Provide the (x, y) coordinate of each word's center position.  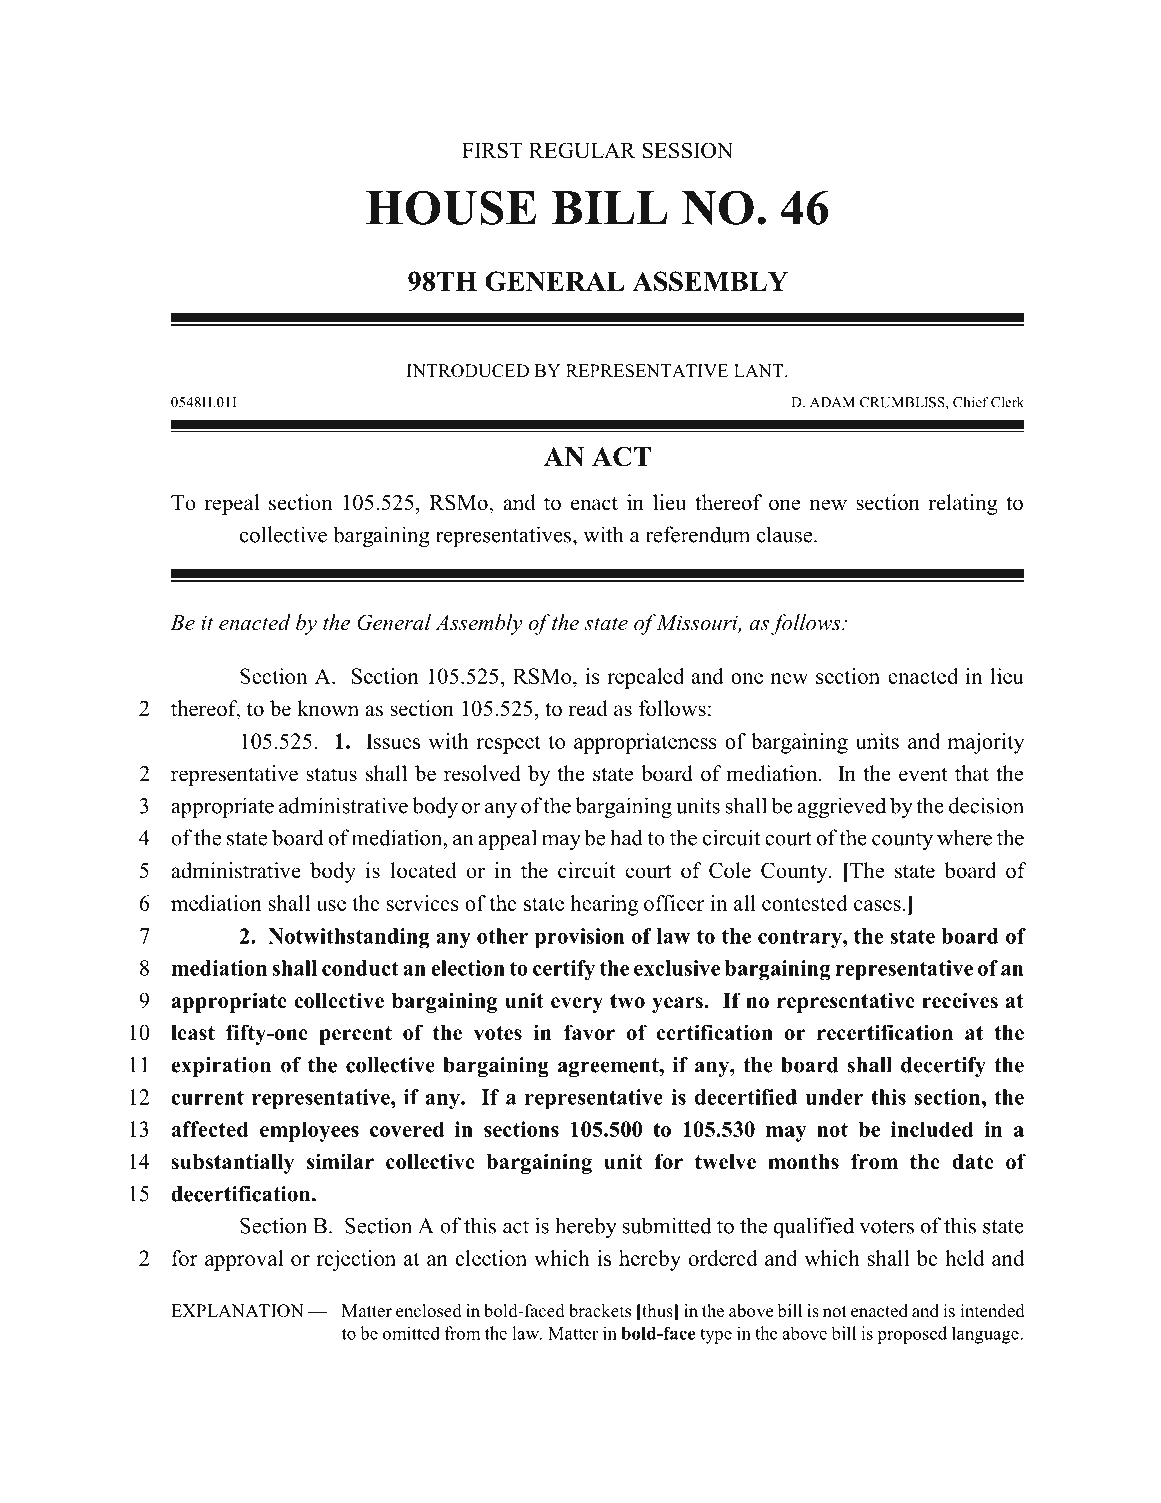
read (588, 708)
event (923, 774)
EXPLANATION (237, 1311)
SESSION (687, 150)
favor (589, 1032)
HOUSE (451, 207)
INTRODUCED (468, 371)
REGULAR (582, 150)
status (332, 774)
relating (963, 504)
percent (355, 1035)
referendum (697, 534)
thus (657, 1311)
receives (960, 1000)
